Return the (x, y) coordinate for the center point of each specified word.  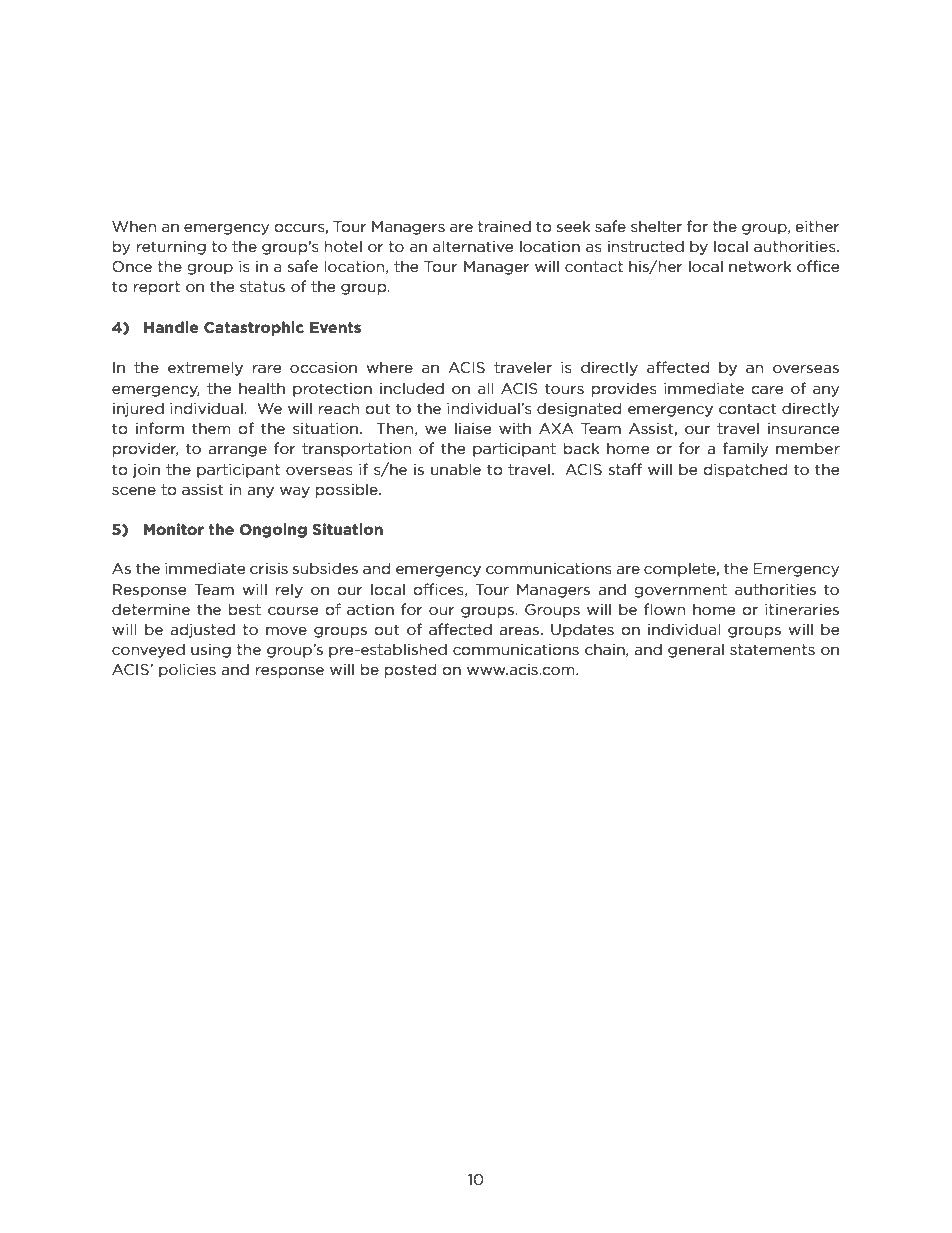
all (485, 388)
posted (410, 670)
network (760, 266)
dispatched (745, 470)
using (211, 651)
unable (456, 469)
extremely (205, 368)
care (767, 390)
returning (171, 248)
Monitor (174, 529)
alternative (473, 246)
